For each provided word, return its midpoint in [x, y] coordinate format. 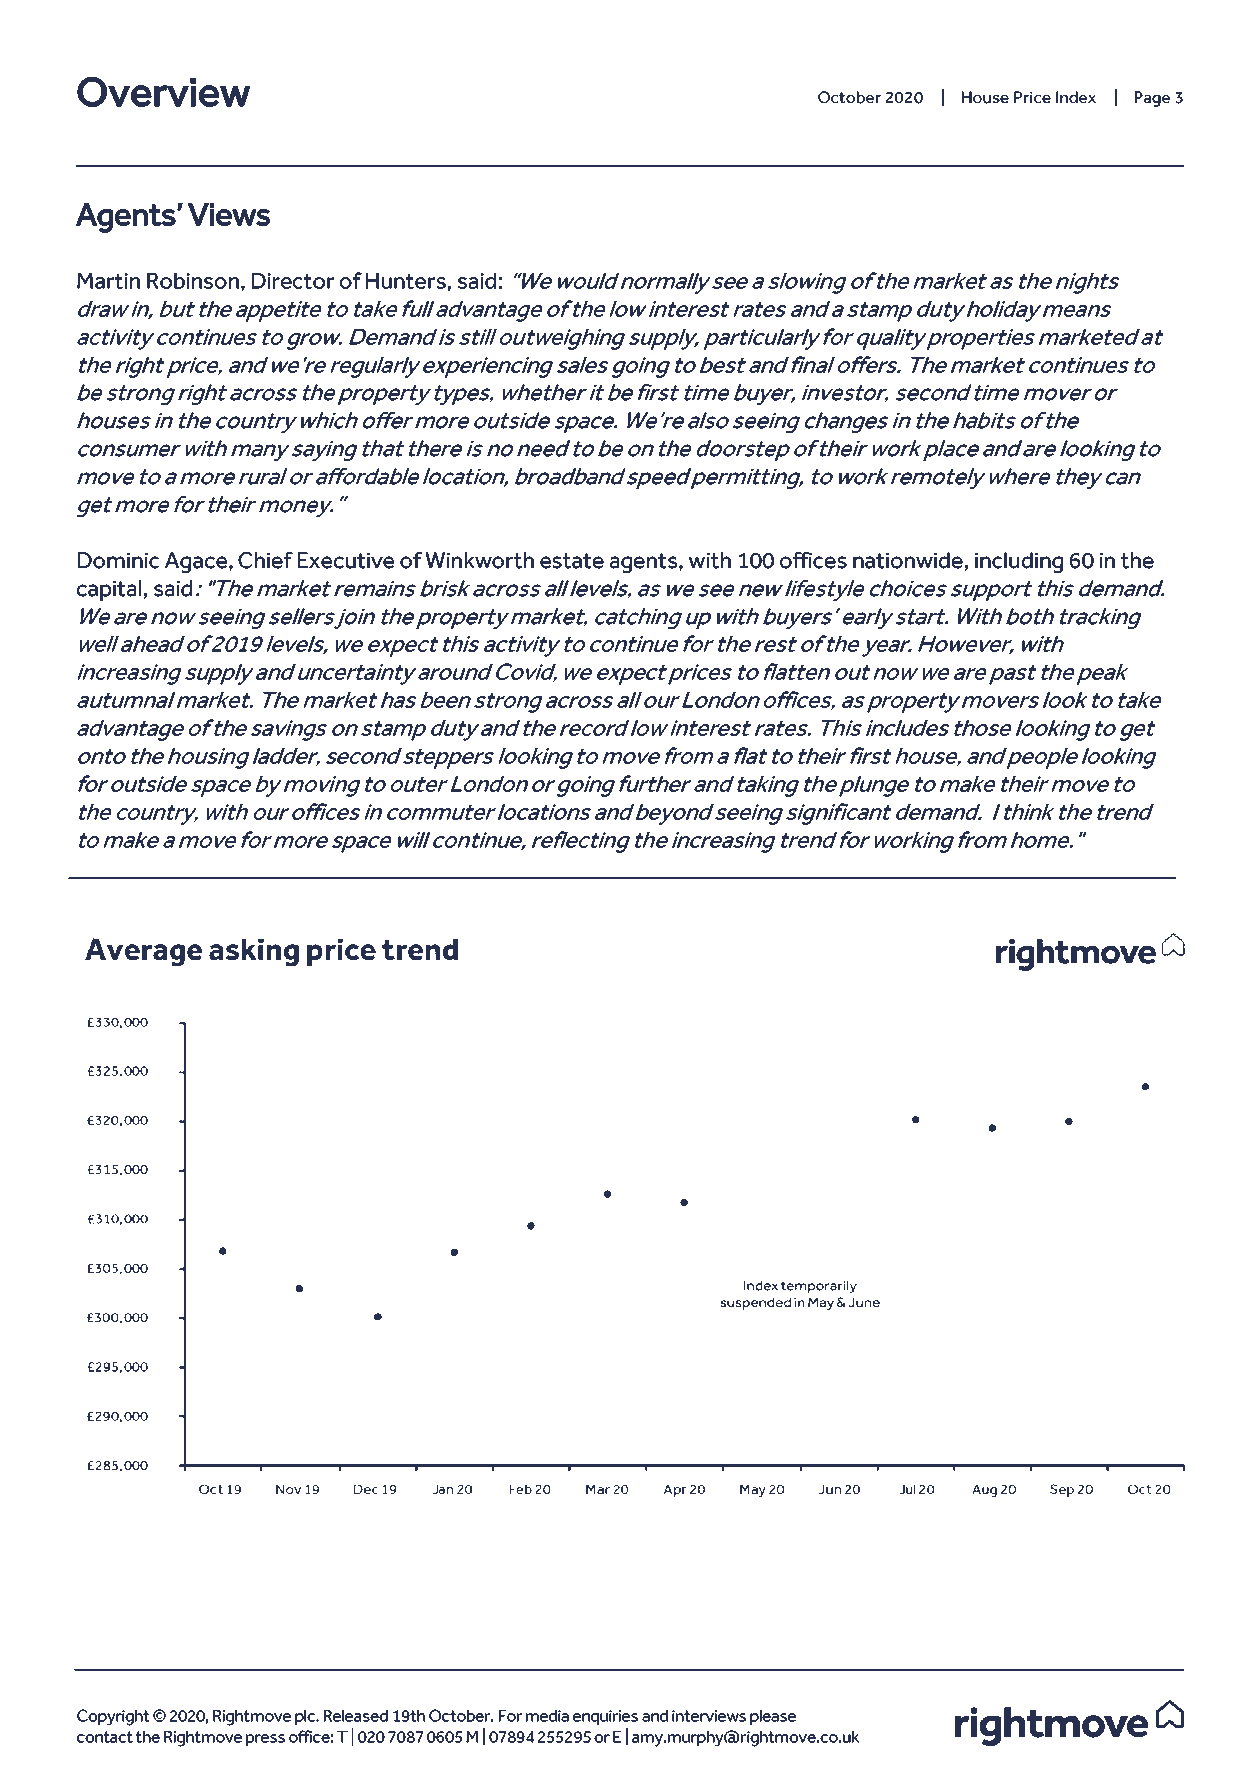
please [773, 1717]
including [1019, 562]
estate [572, 561]
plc [306, 1717]
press [265, 1740]
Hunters [406, 281]
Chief [265, 560]
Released [356, 1716]
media [547, 1716]
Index [1076, 97]
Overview [164, 91]
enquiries [605, 1717]
